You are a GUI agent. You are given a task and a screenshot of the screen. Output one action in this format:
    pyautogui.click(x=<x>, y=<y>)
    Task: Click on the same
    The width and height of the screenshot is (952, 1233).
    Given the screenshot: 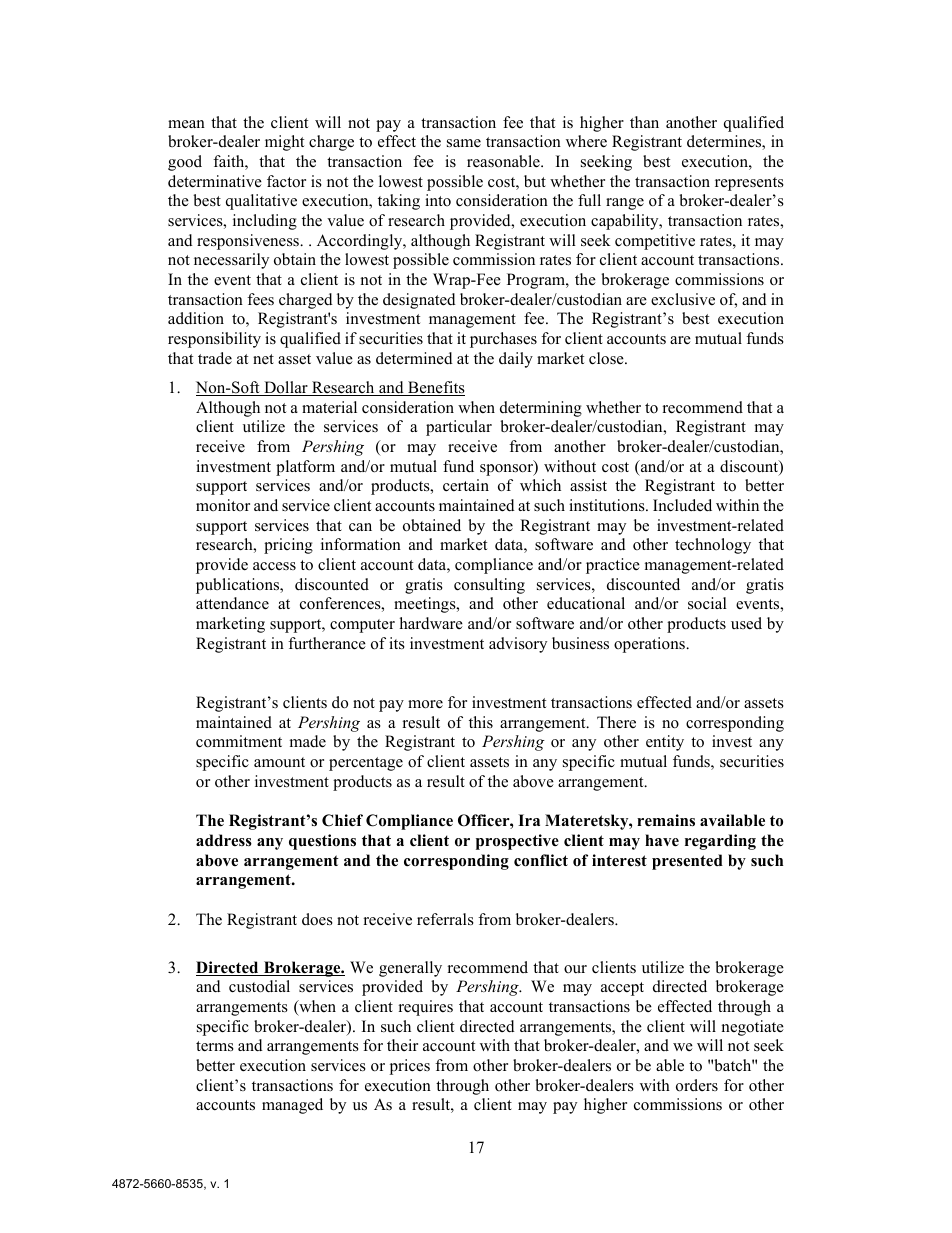 What is the action you would take?
    pyautogui.click(x=464, y=143)
